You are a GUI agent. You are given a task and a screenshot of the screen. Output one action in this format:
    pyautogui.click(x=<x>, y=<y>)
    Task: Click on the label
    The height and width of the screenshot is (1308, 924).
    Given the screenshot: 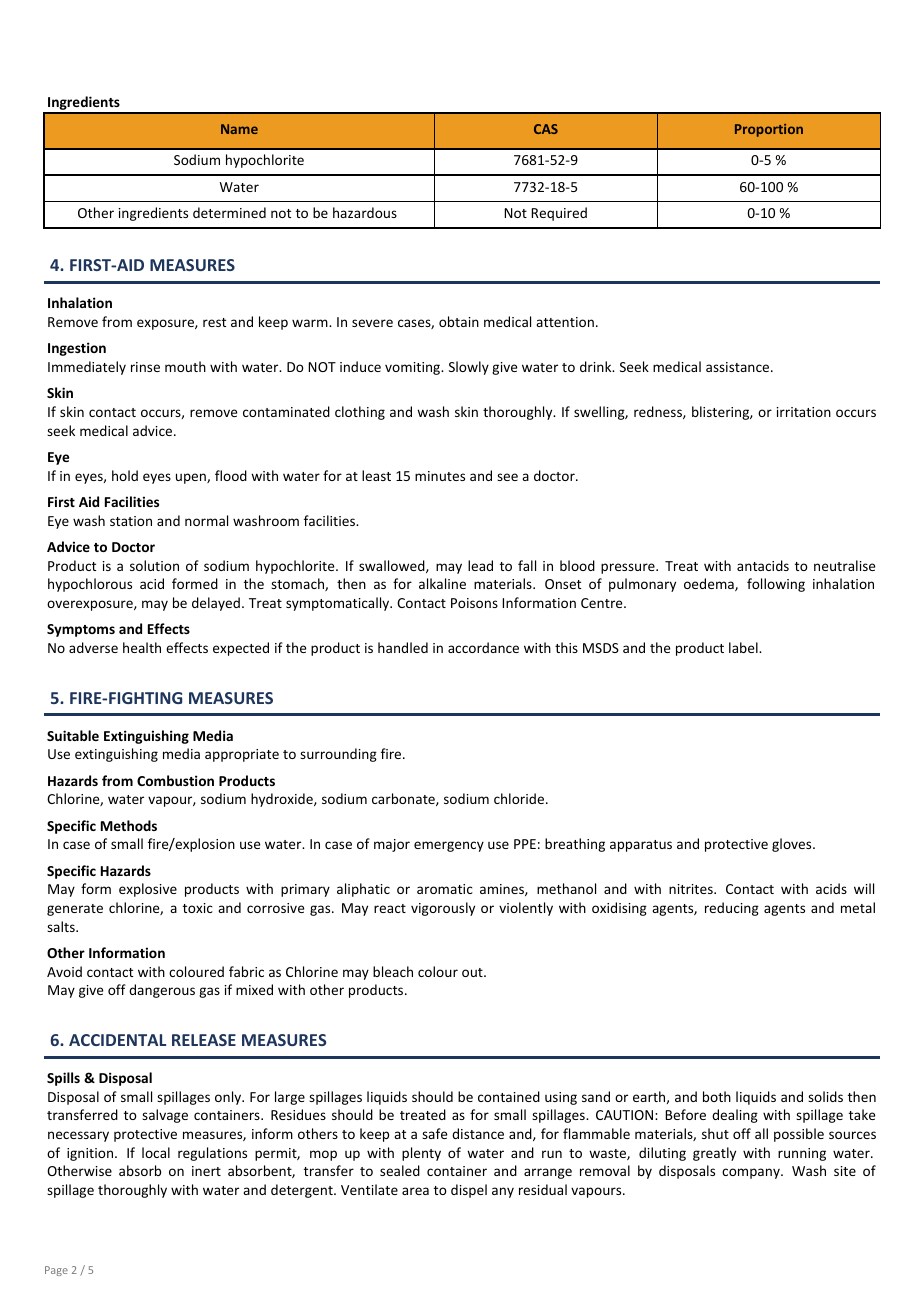 What is the action you would take?
    pyautogui.click(x=744, y=647)
